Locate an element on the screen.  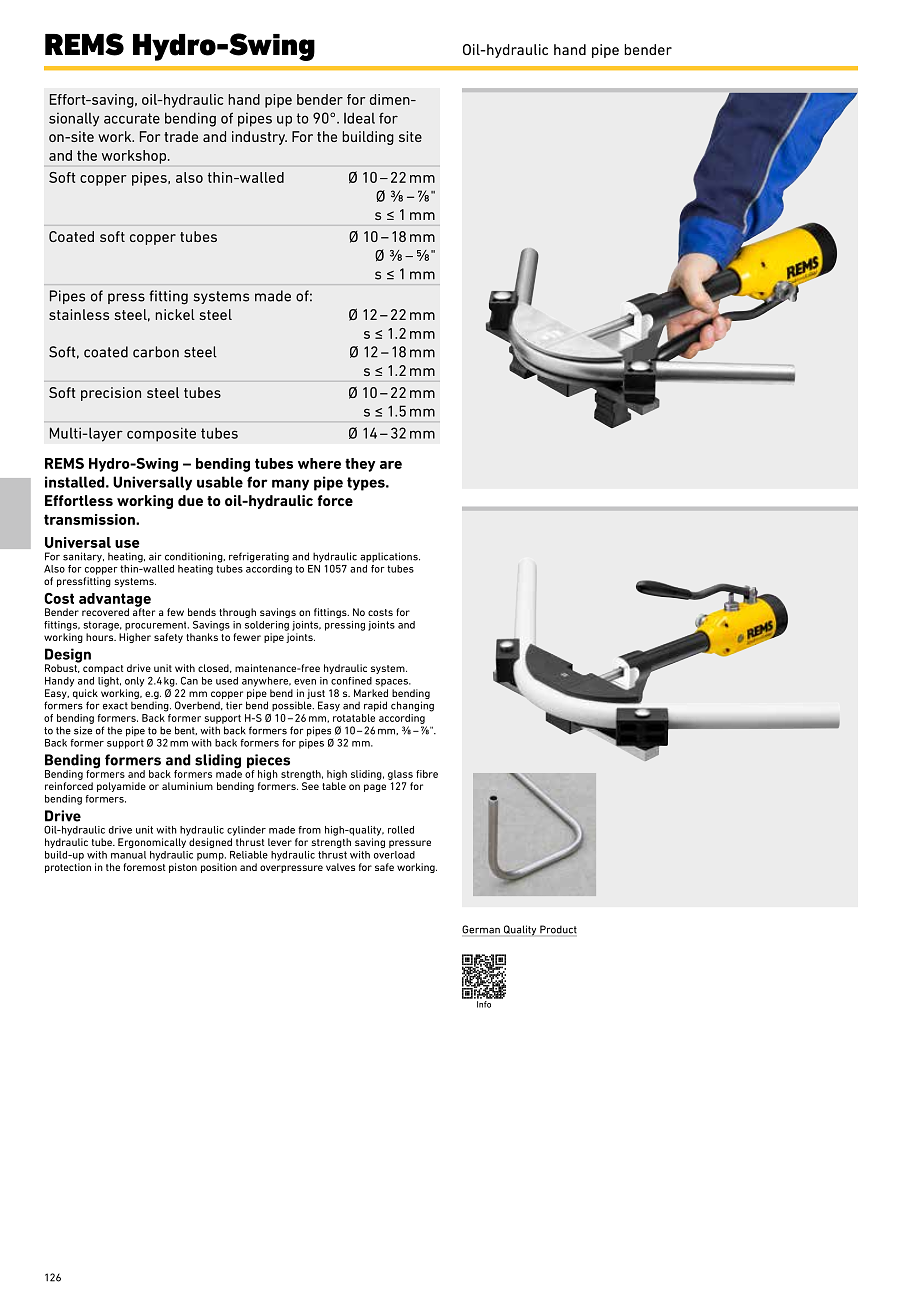
foremost is located at coordinates (144, 867).
